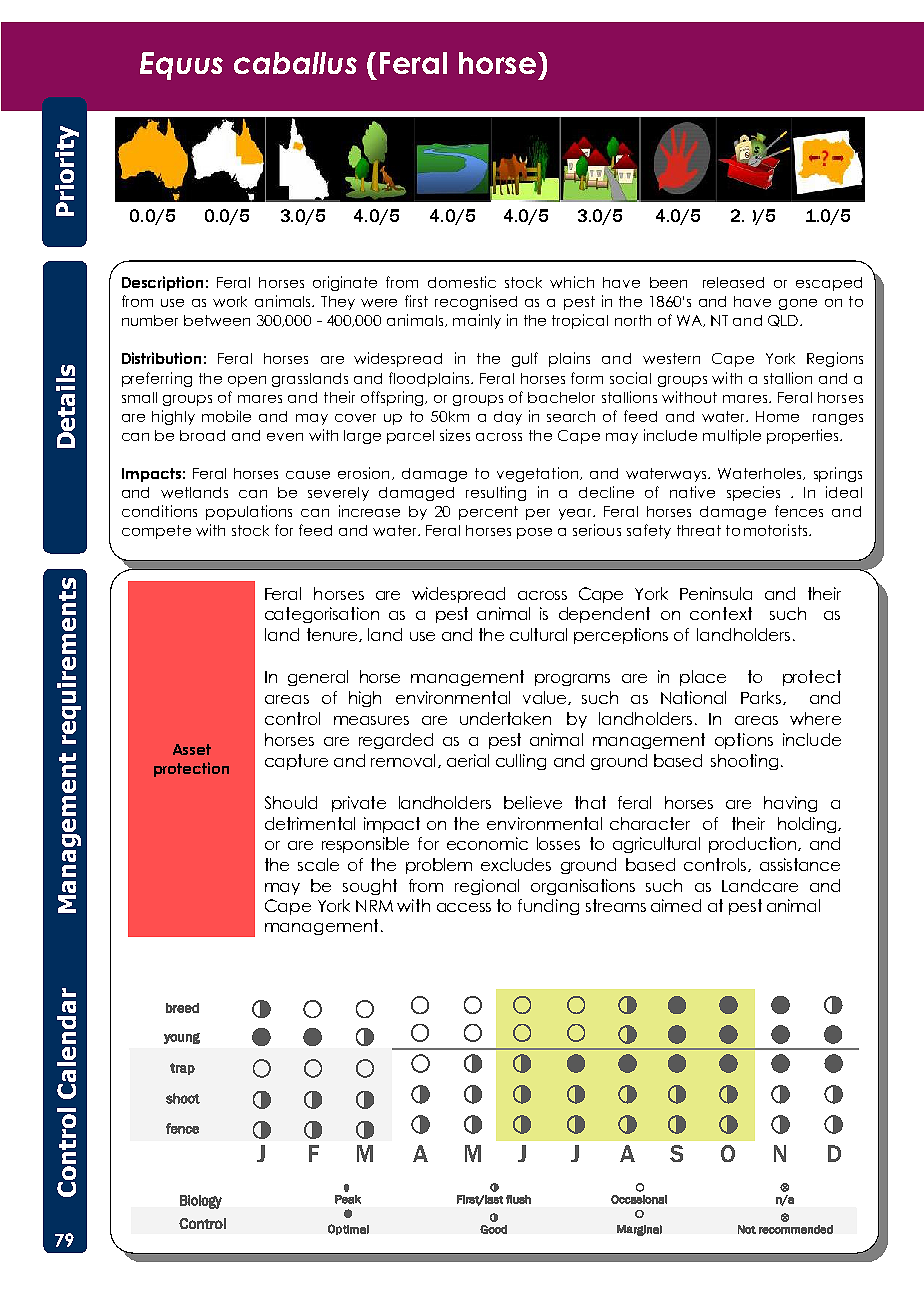 The image size is (924, 1308). What do you see at coordinates (753, 493) in the screenshot?
I see `species` at bounding box center [753, 493].
